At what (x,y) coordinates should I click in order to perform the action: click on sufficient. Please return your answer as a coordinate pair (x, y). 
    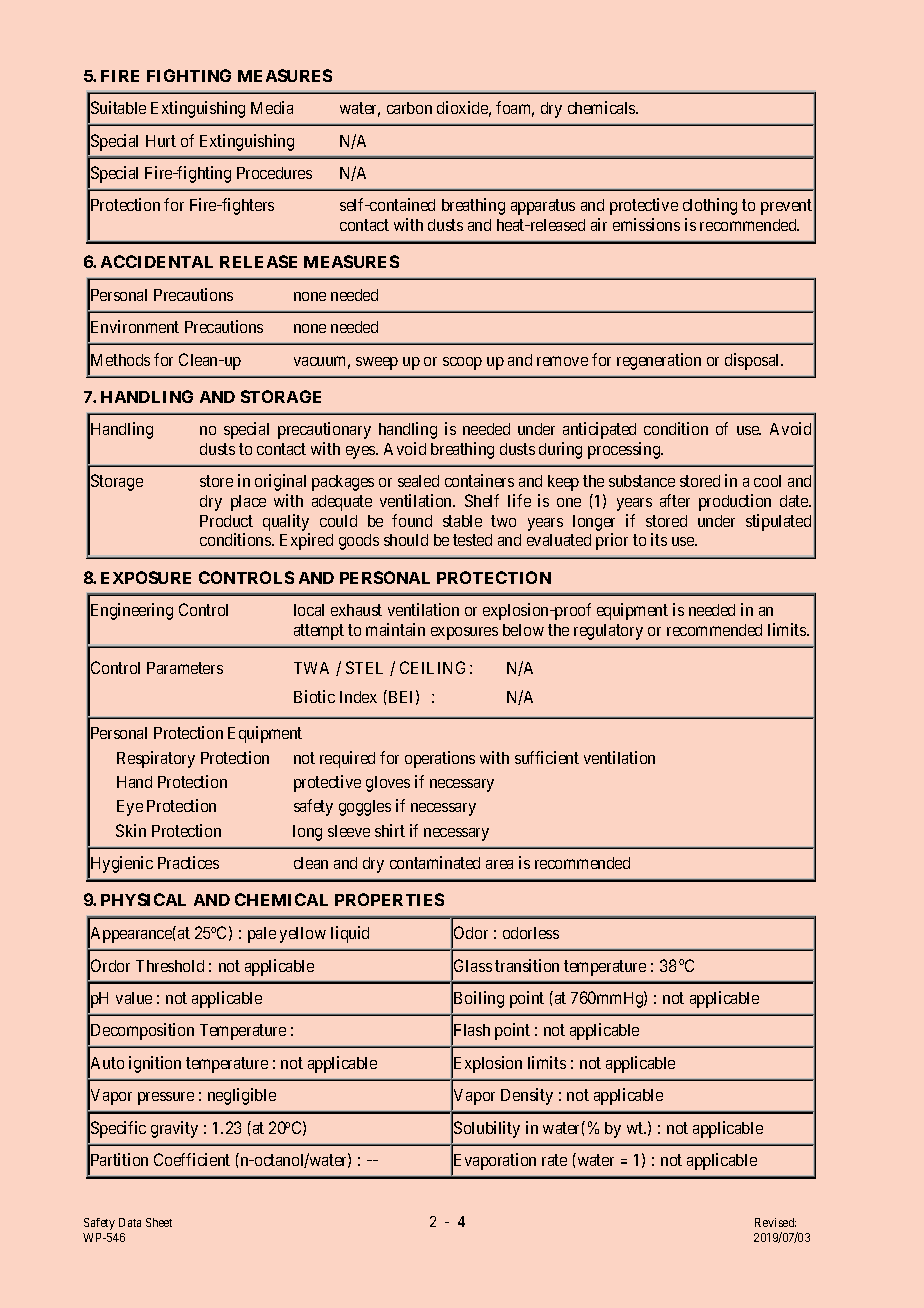
    Looking at the image, I should click on (547, 757).
